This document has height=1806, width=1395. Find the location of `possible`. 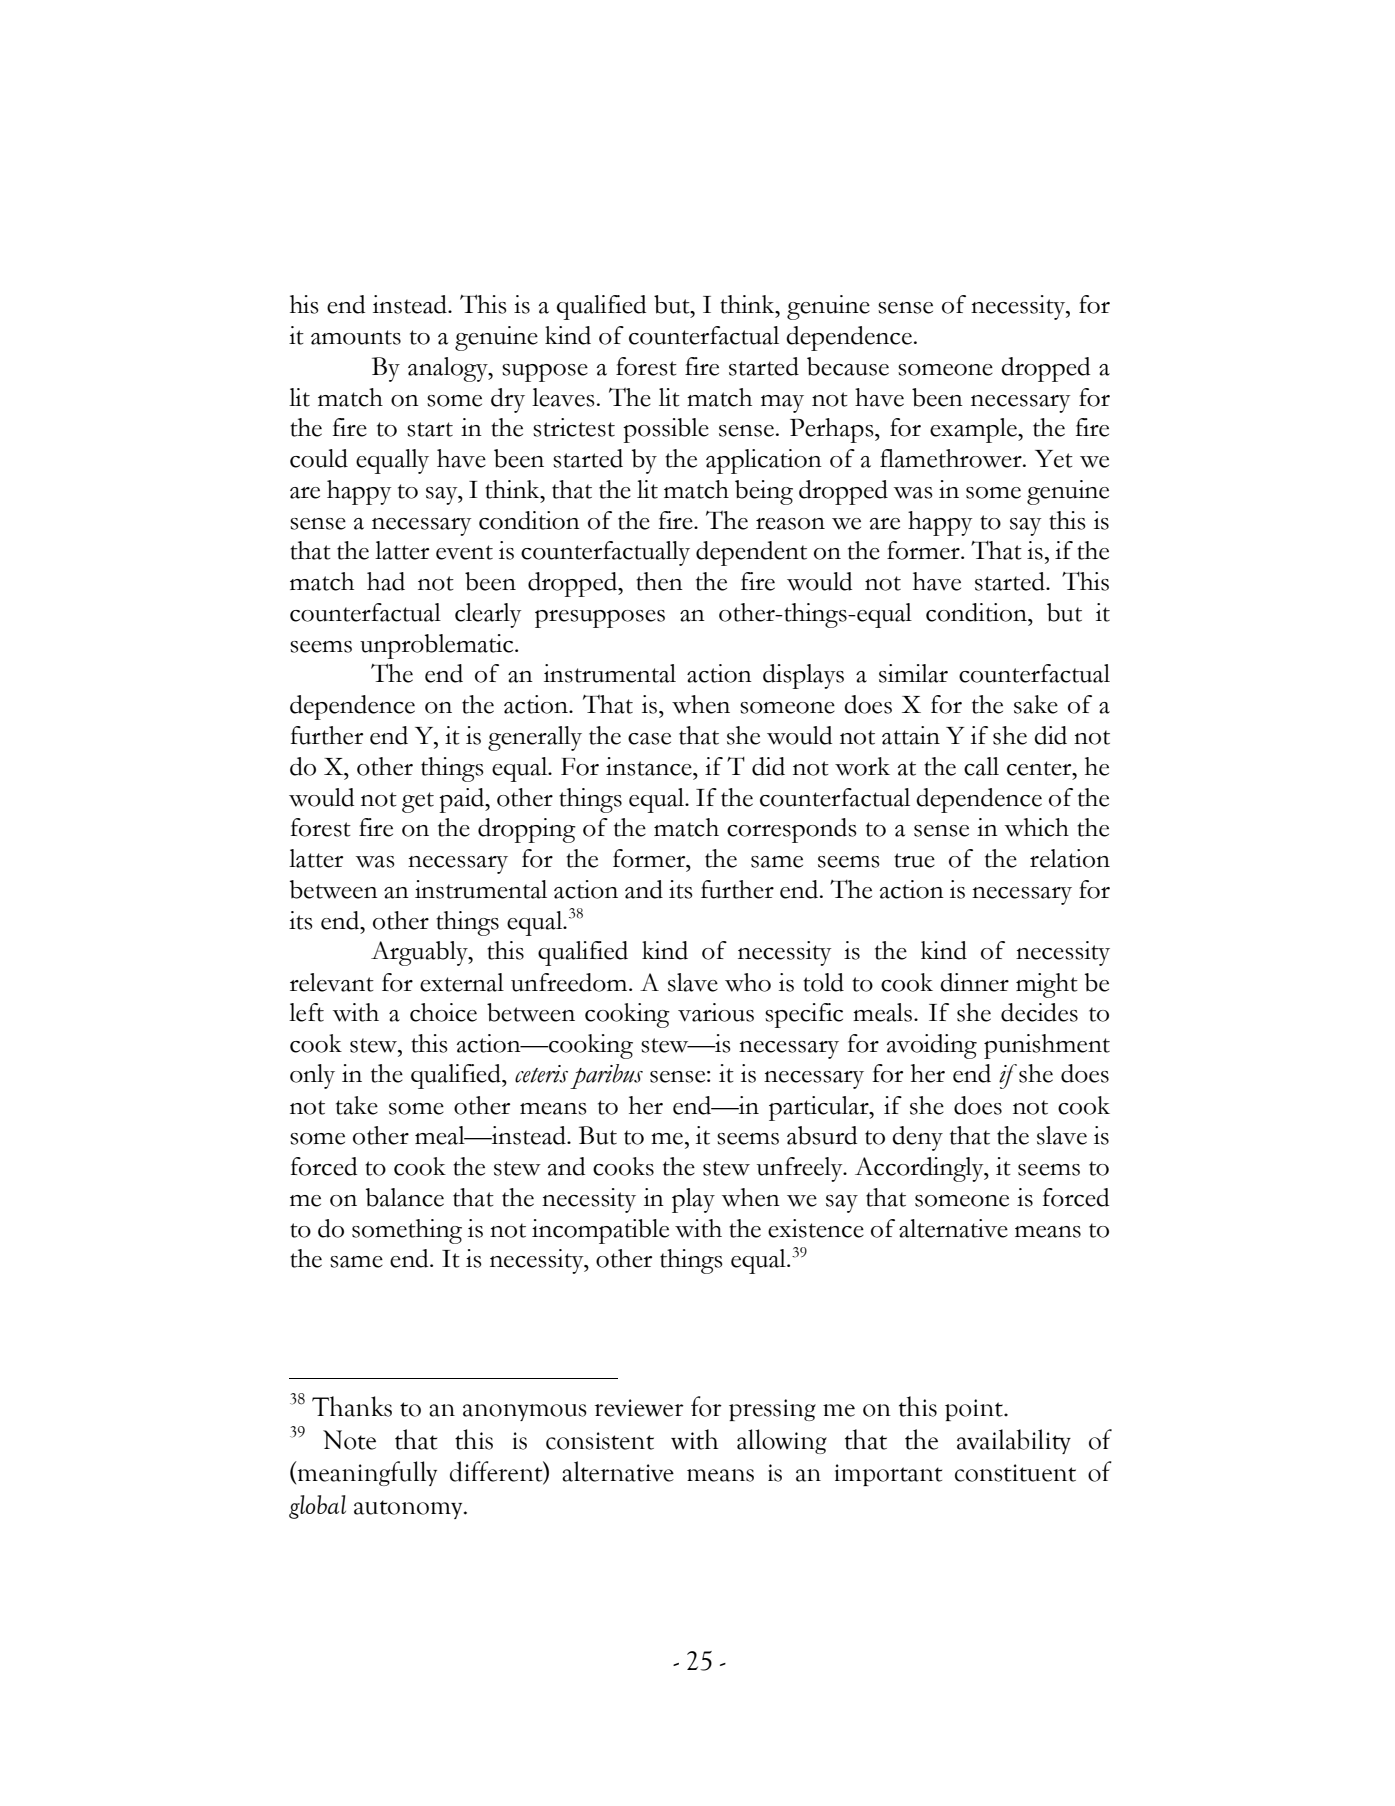

possible is located at coordinates (666, 430).
